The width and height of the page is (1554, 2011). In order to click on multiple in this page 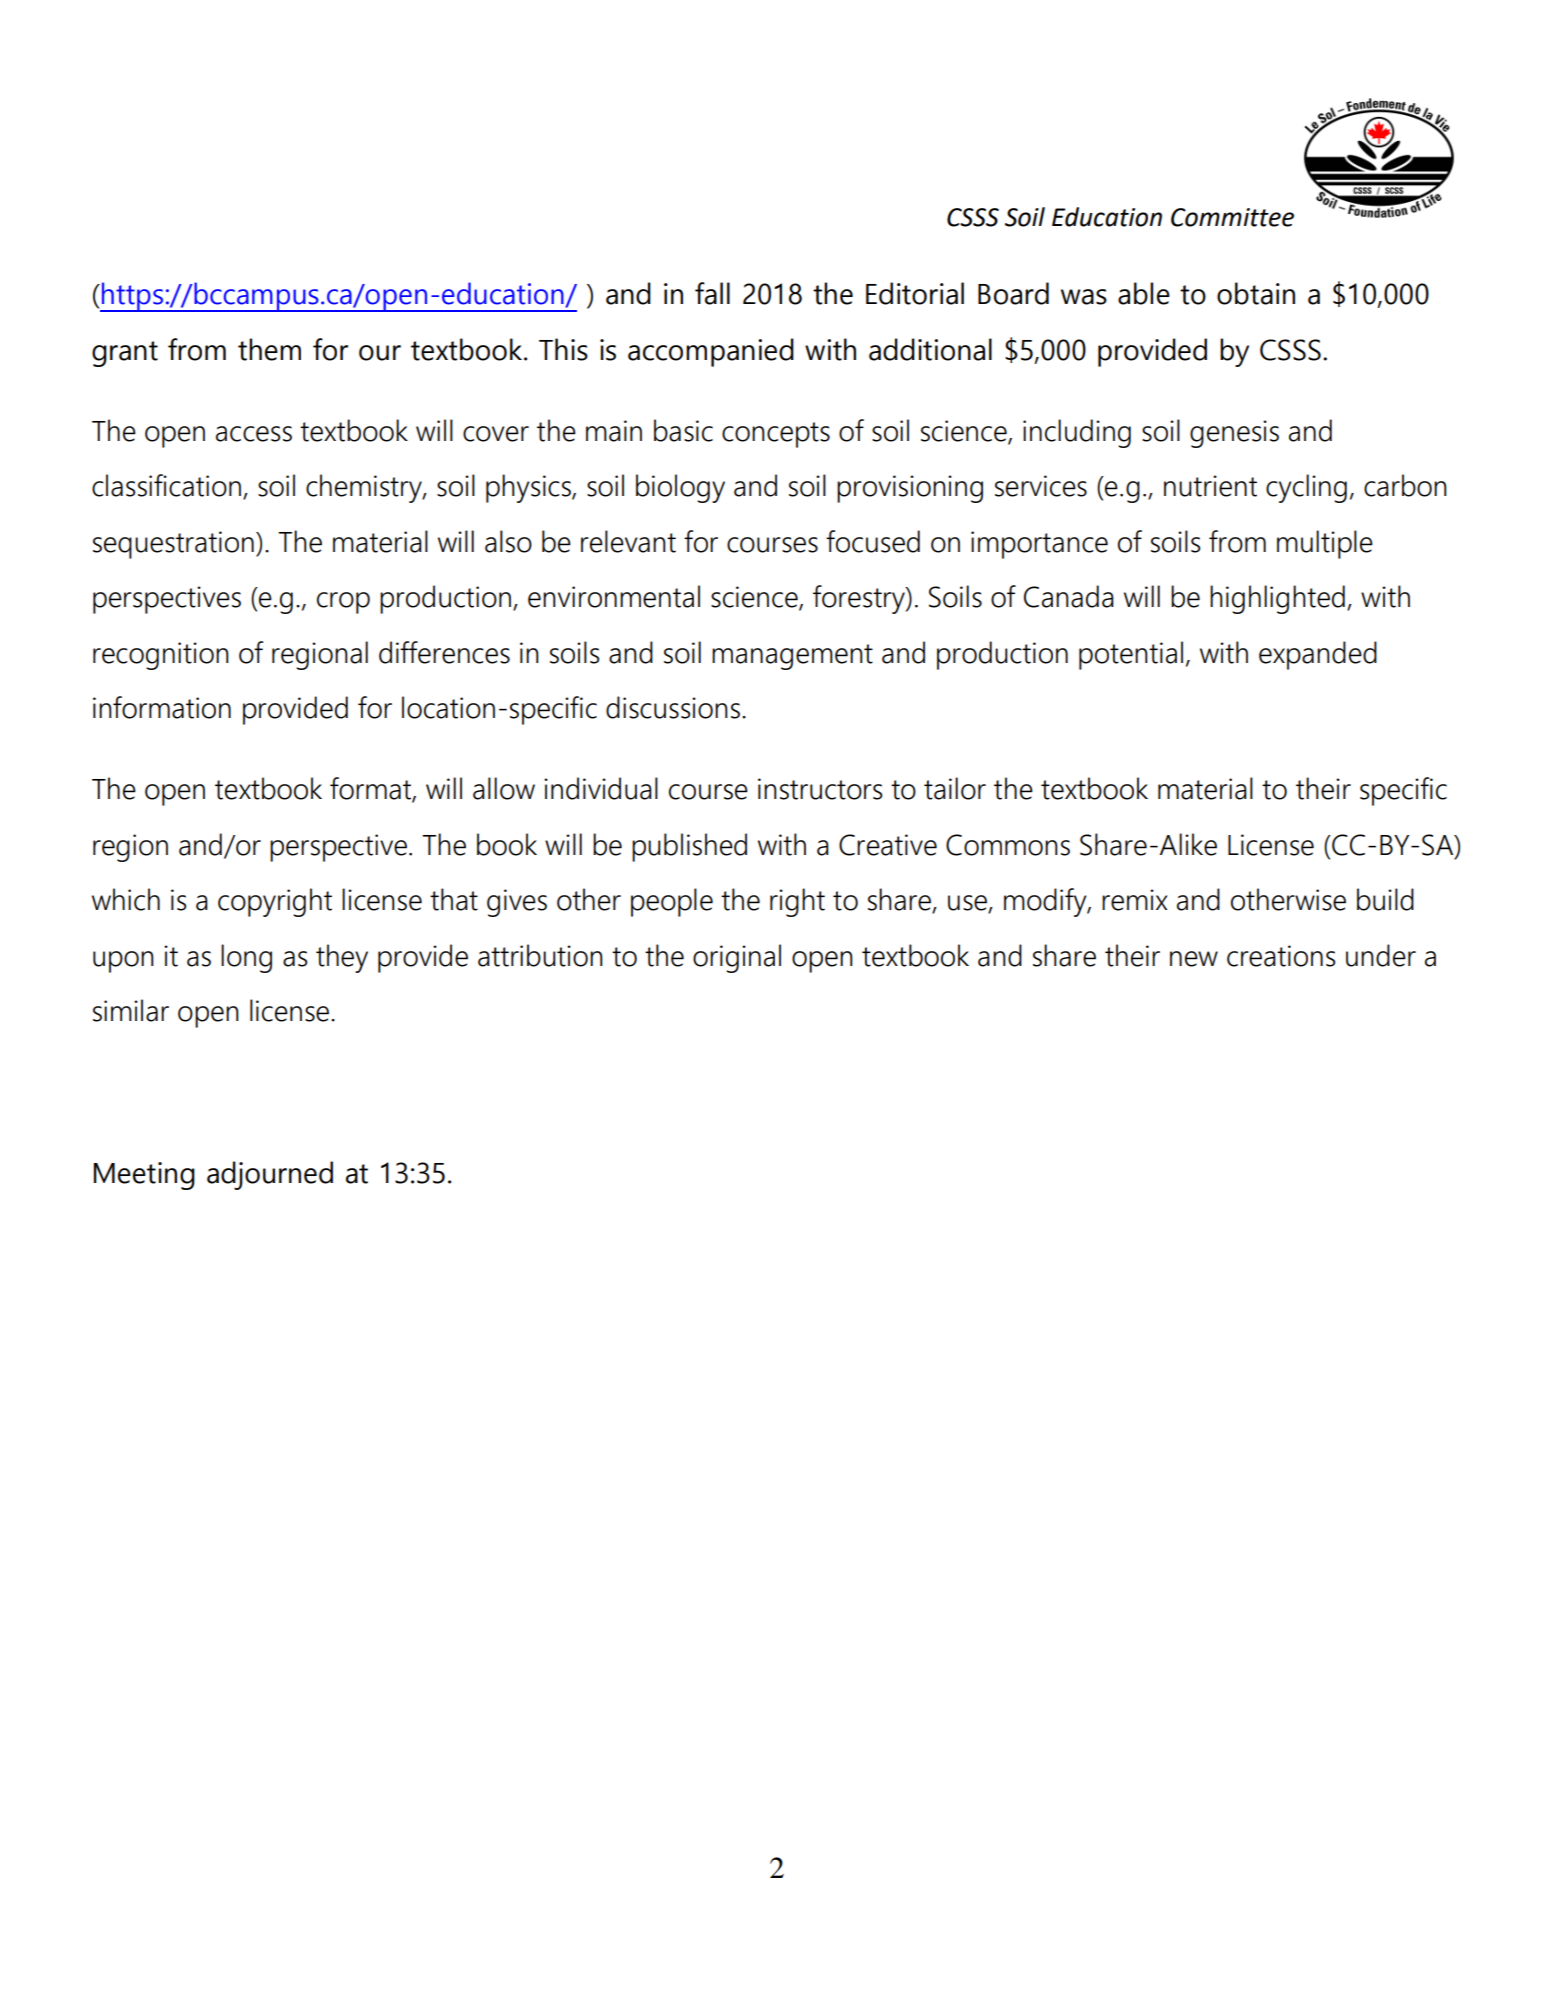, I will do `click(1325, 544)`.
